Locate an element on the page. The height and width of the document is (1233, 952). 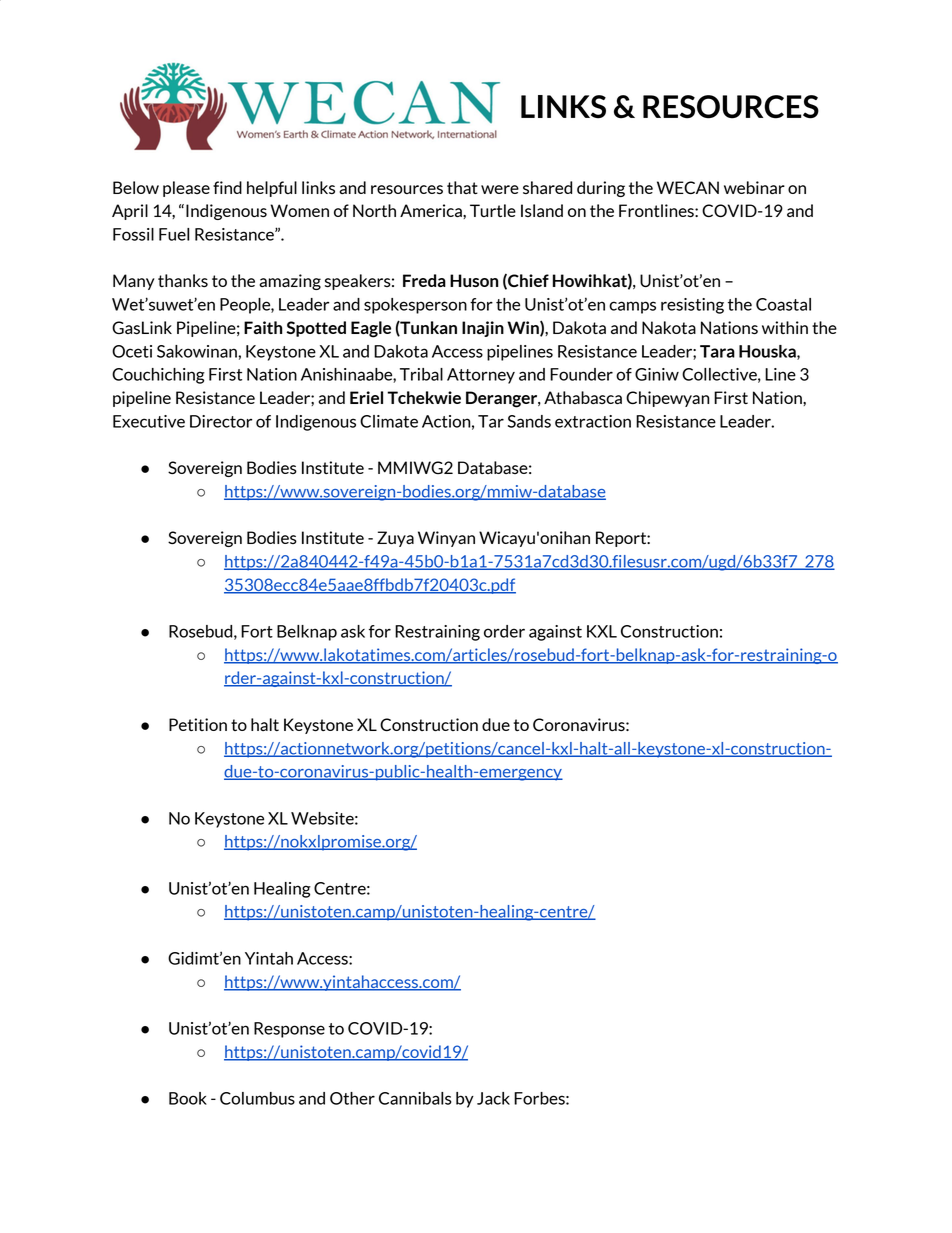
please is located at coordinates (186, 189).
